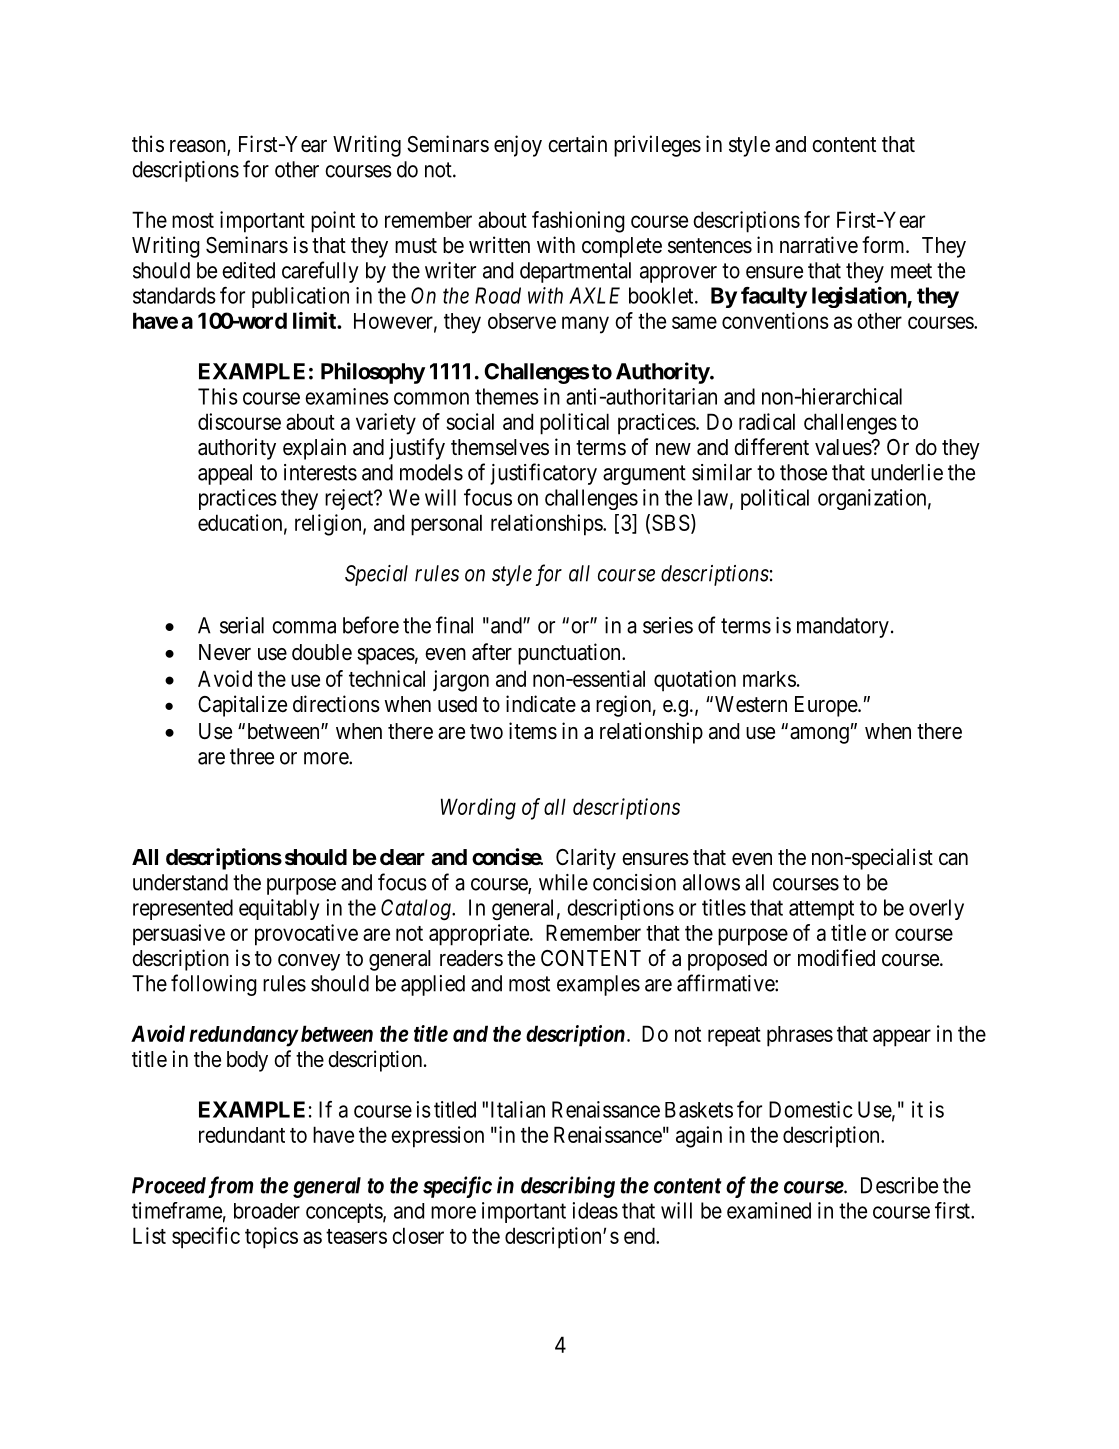 The width and height of the image is (1119, 1449). Describe the element at coordinates (306, 935) in the image. I see `provocative` at that location.
